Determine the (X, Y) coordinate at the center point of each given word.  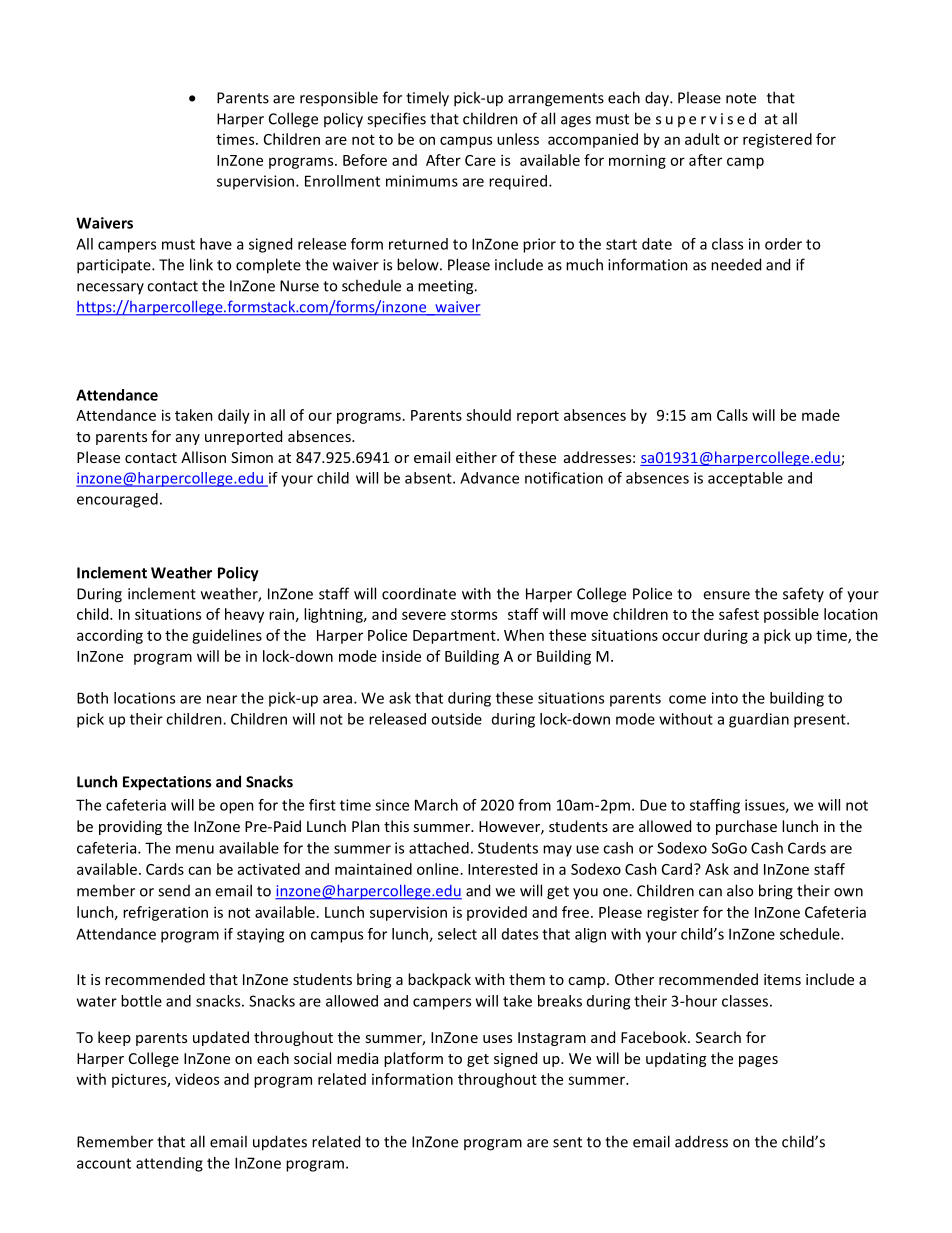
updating (676, 1059)
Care (480, 160)
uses (497, 1039)
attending (169, 1164)
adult (702, 139)
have (216, 244)
